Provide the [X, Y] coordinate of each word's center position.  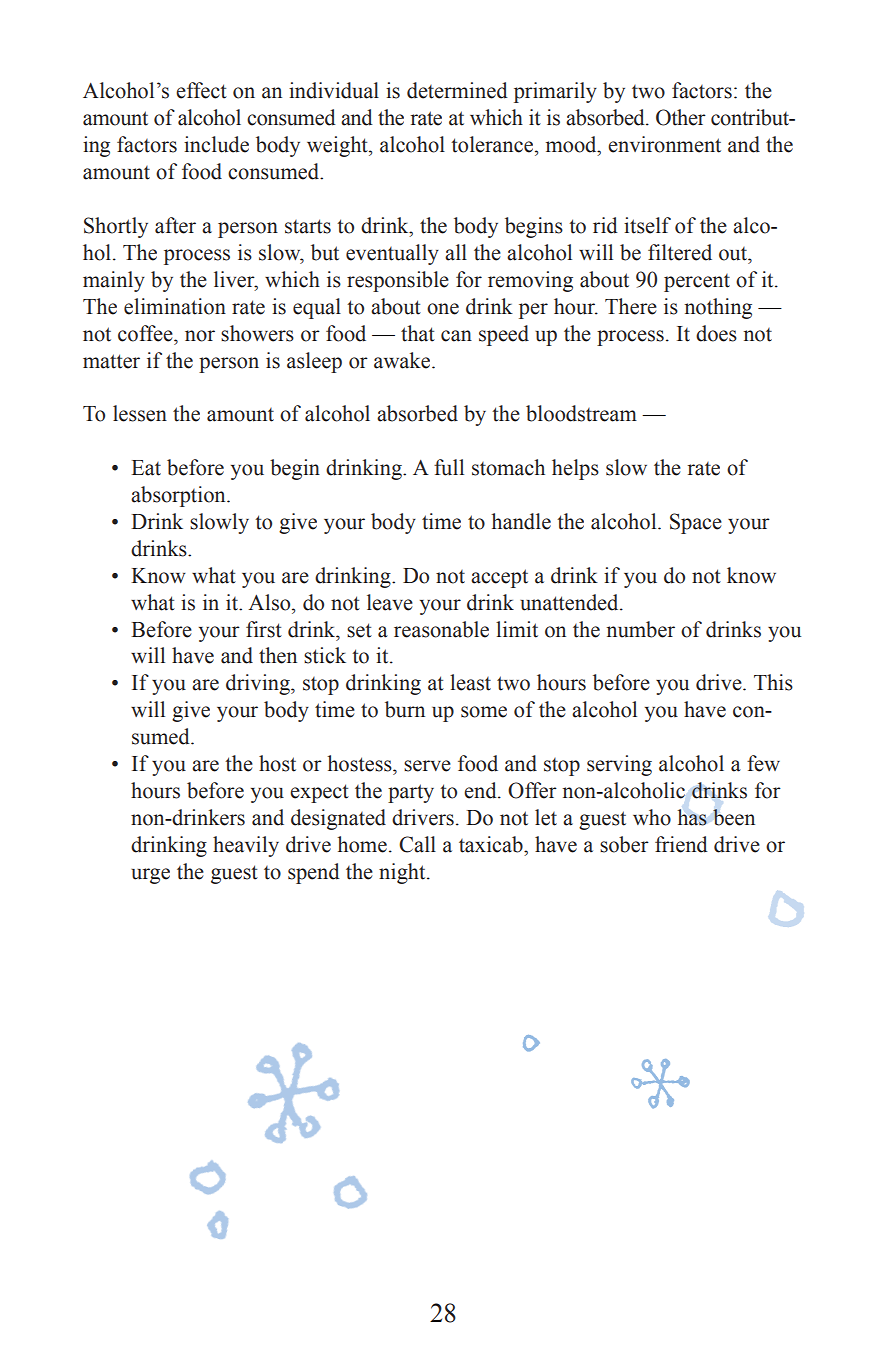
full [449, 467]
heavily [246, 846]
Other [681, 117]
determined [457, 90]
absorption [179, 496]
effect [201, 90]
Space [696, 523]
